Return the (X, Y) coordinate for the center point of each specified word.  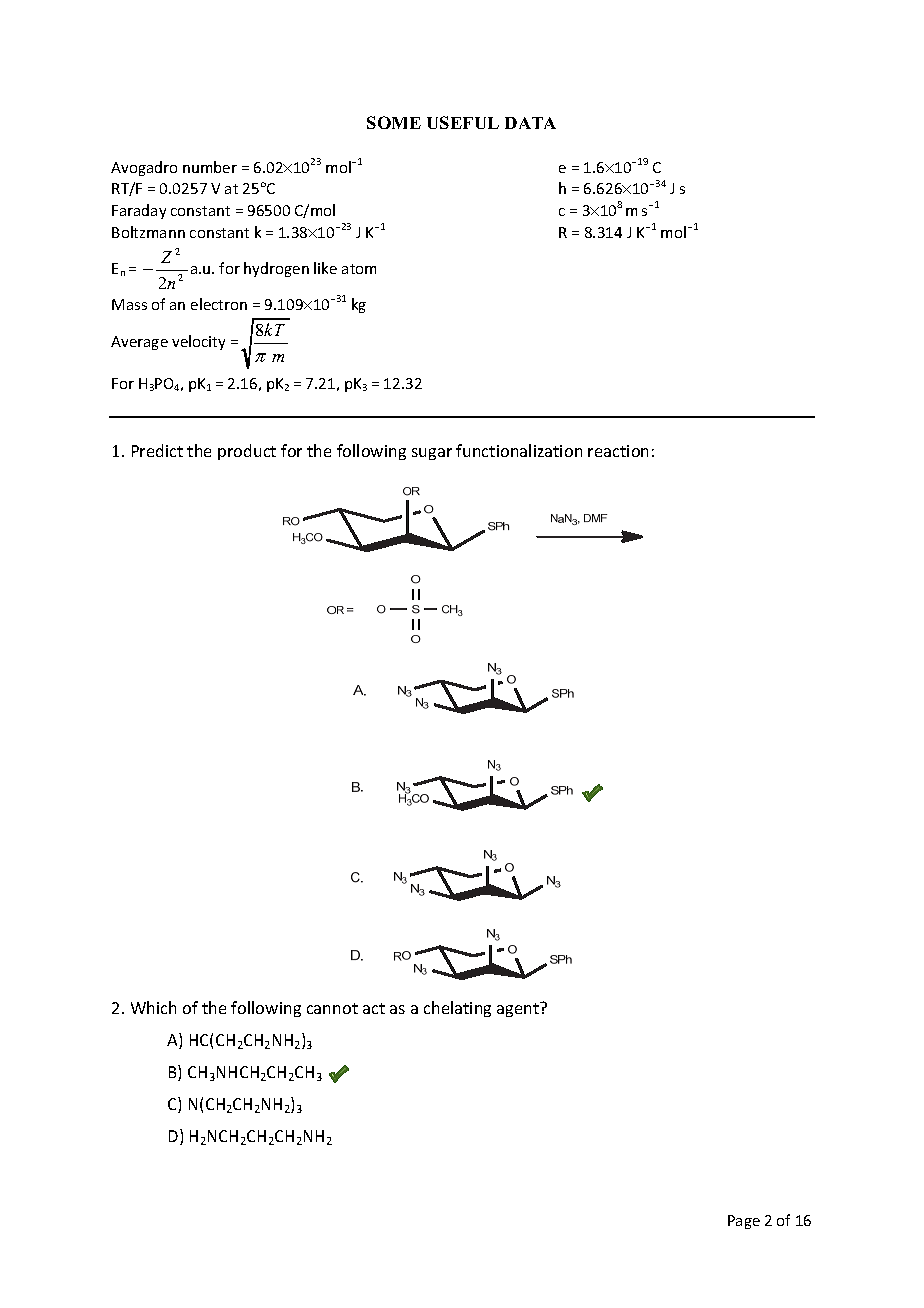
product (247, 452)
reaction (618, 451)
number (210, 167)
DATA (530, 123)
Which (153, 1007)
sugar (432, 454)
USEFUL (463, 122)
